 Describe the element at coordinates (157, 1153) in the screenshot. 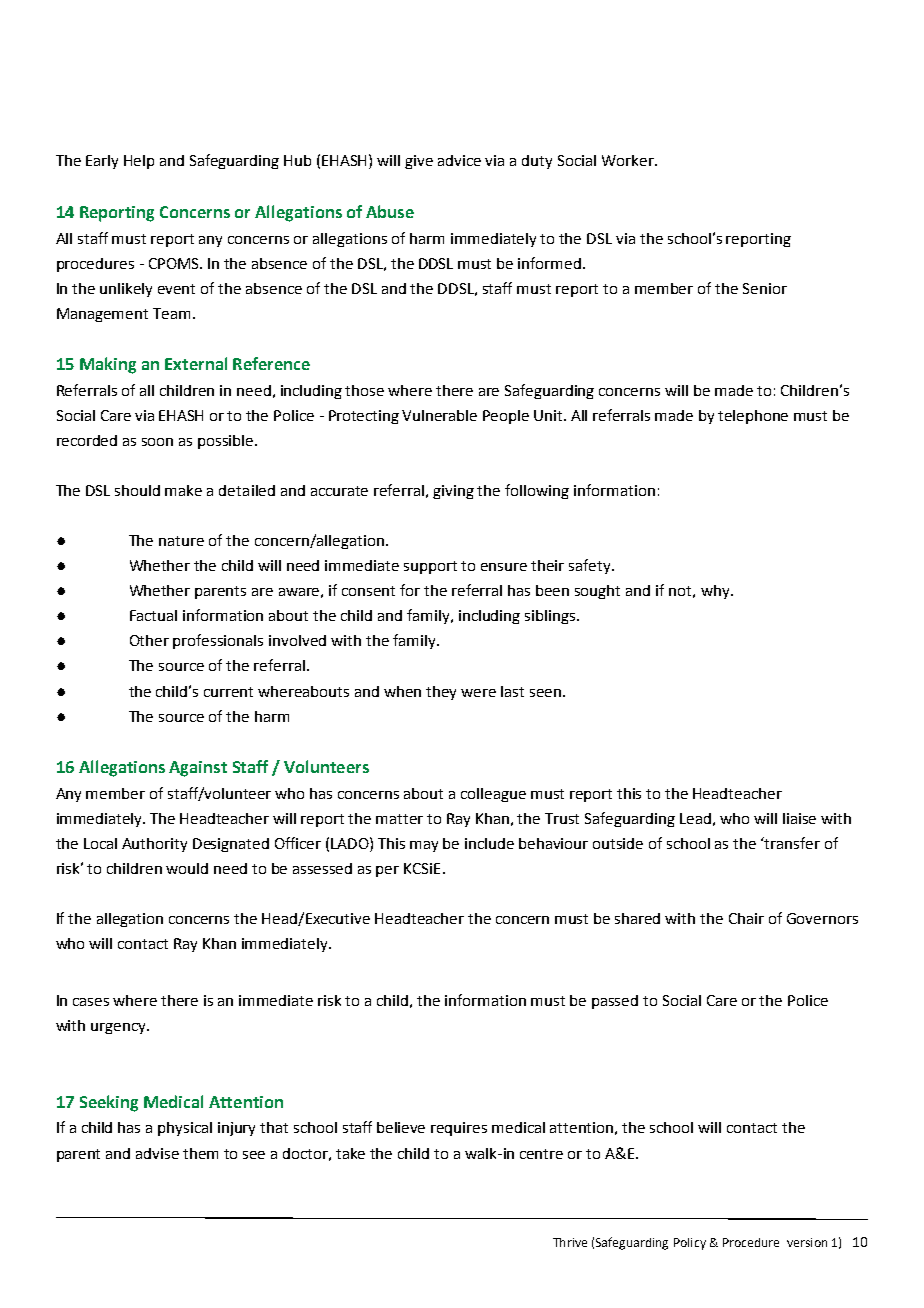

I see `advise` at that location.
